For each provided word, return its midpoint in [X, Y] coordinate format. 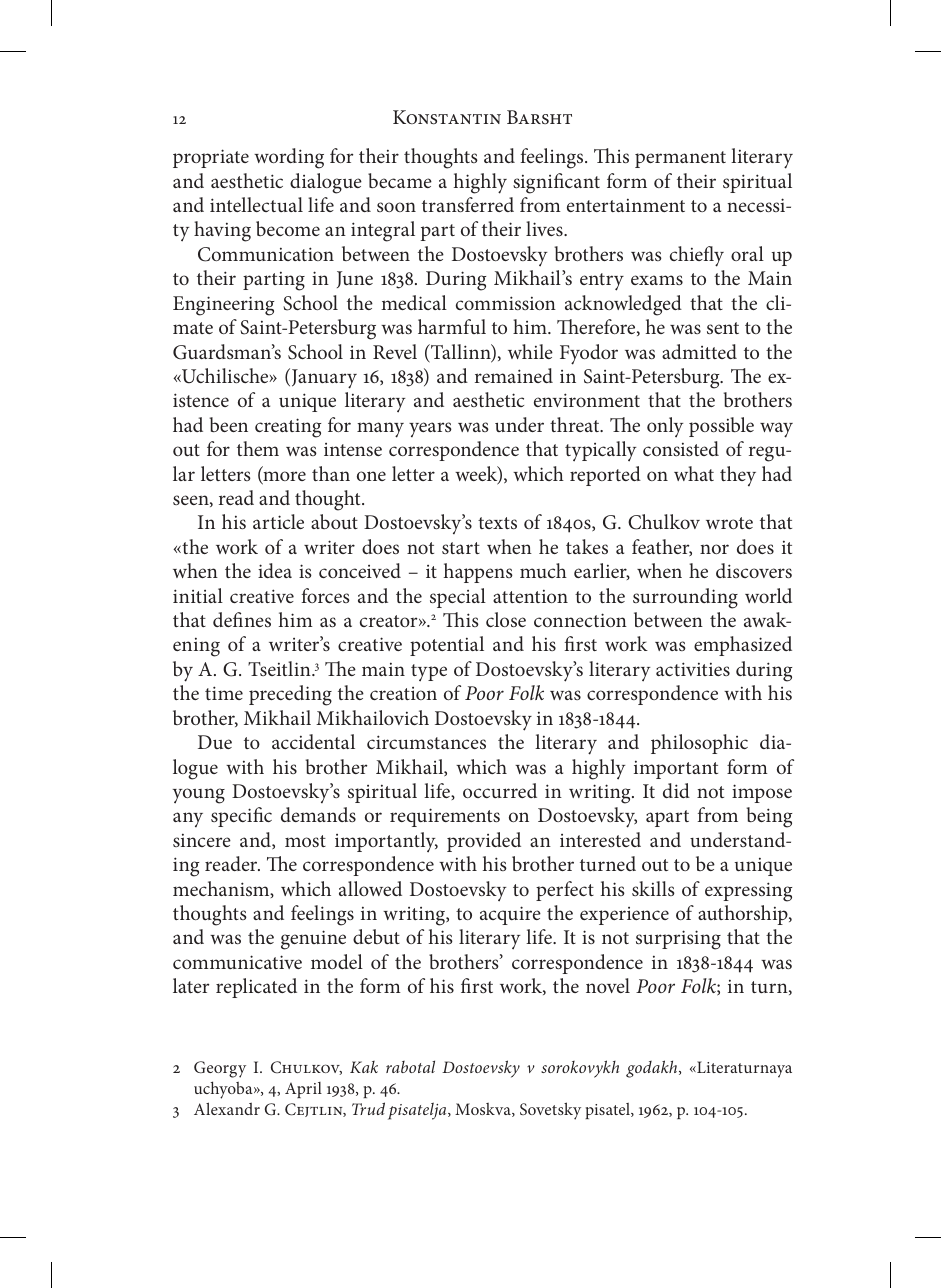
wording [289, 158]
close [506, 619]
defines [242, 619]
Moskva [484, 1110]
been [229, 424]
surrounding [685, 598]
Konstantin [447, 117]
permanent [680, 159]
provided [484, 842]
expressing [748, 892]
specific [241, 817]
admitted [699, 351]
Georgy [220, 1069]
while [530, 351]
